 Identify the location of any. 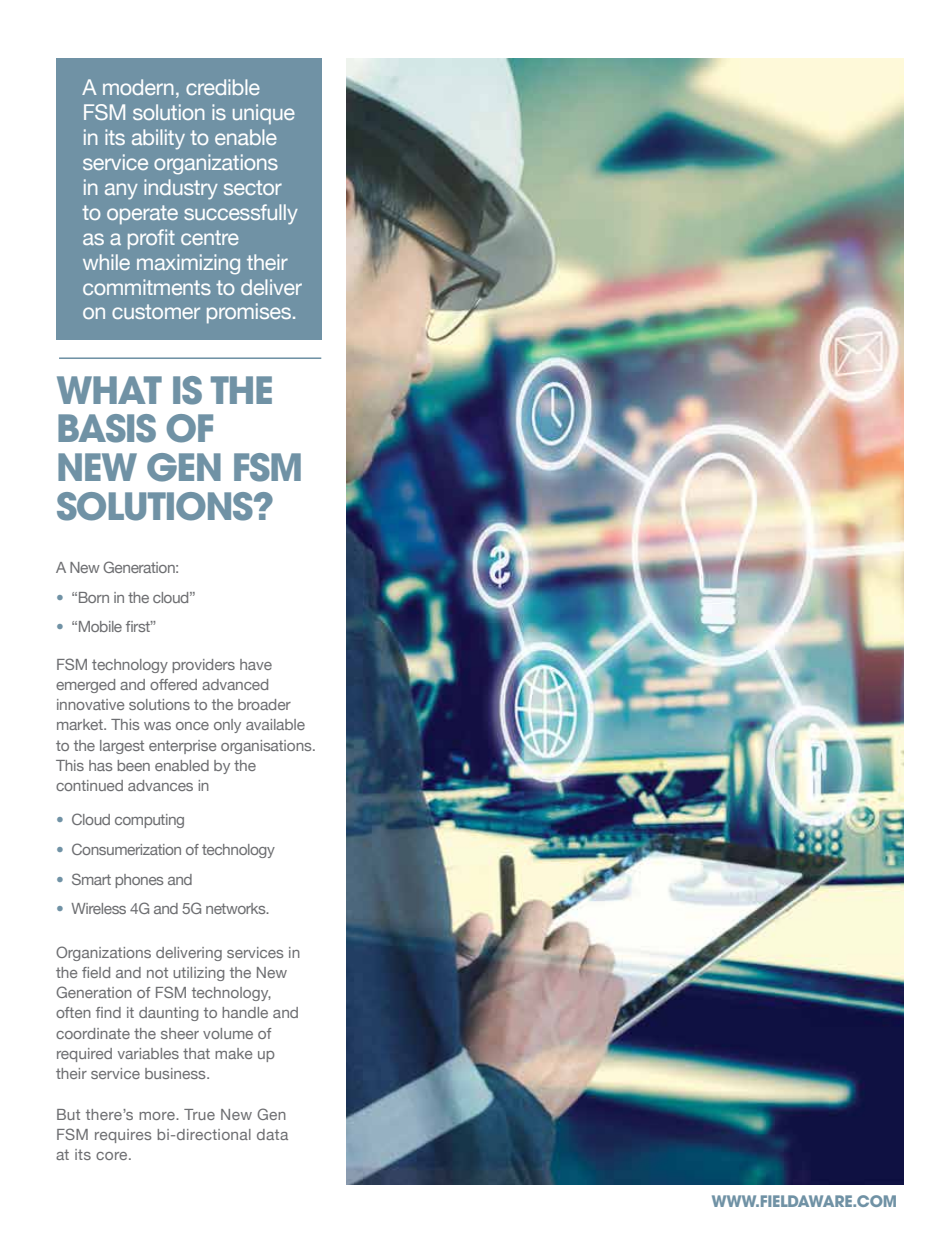
(121, 191).
